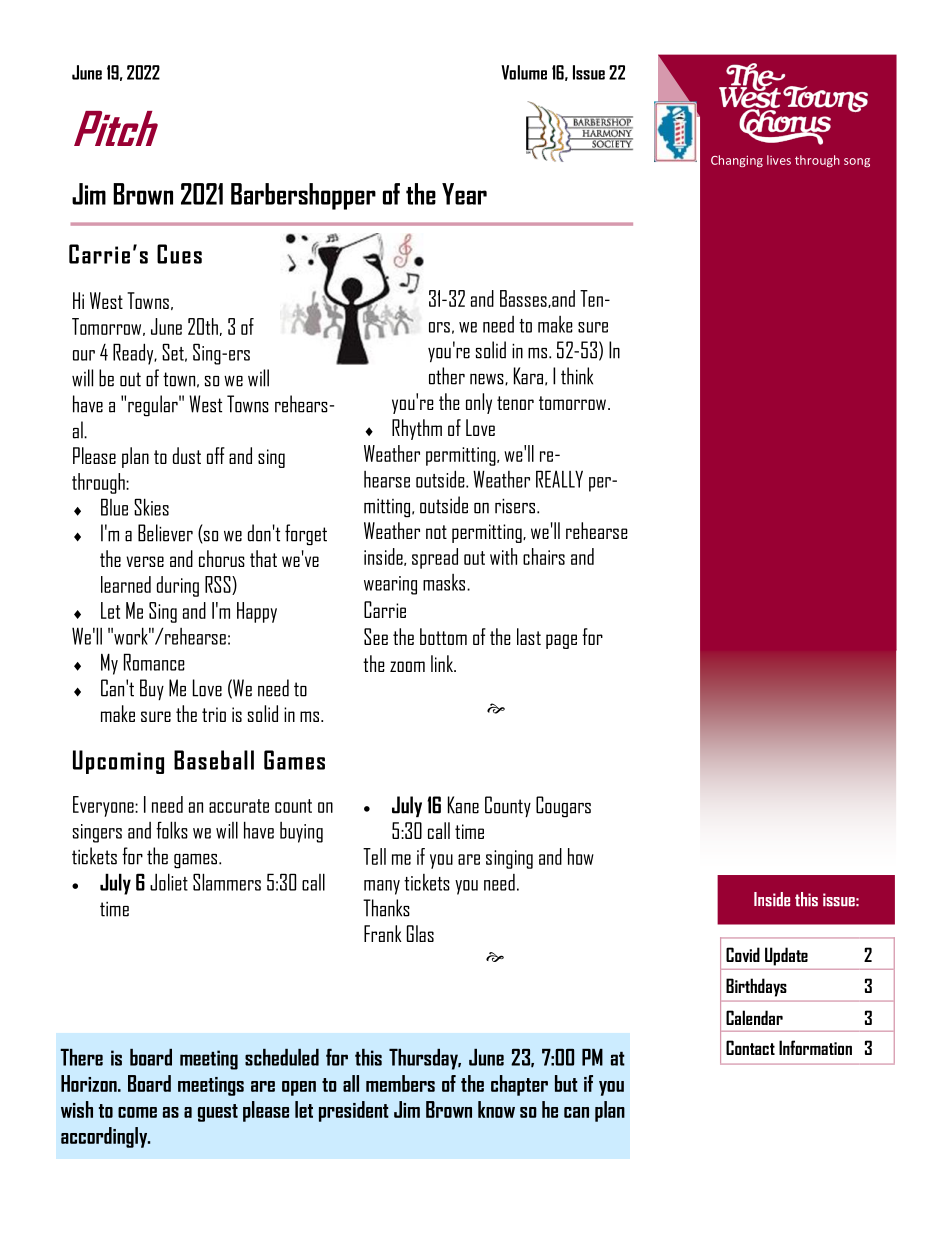 This screenshot has height=1233, width=952. I want to click on Rhythm, so click(417, 429).
